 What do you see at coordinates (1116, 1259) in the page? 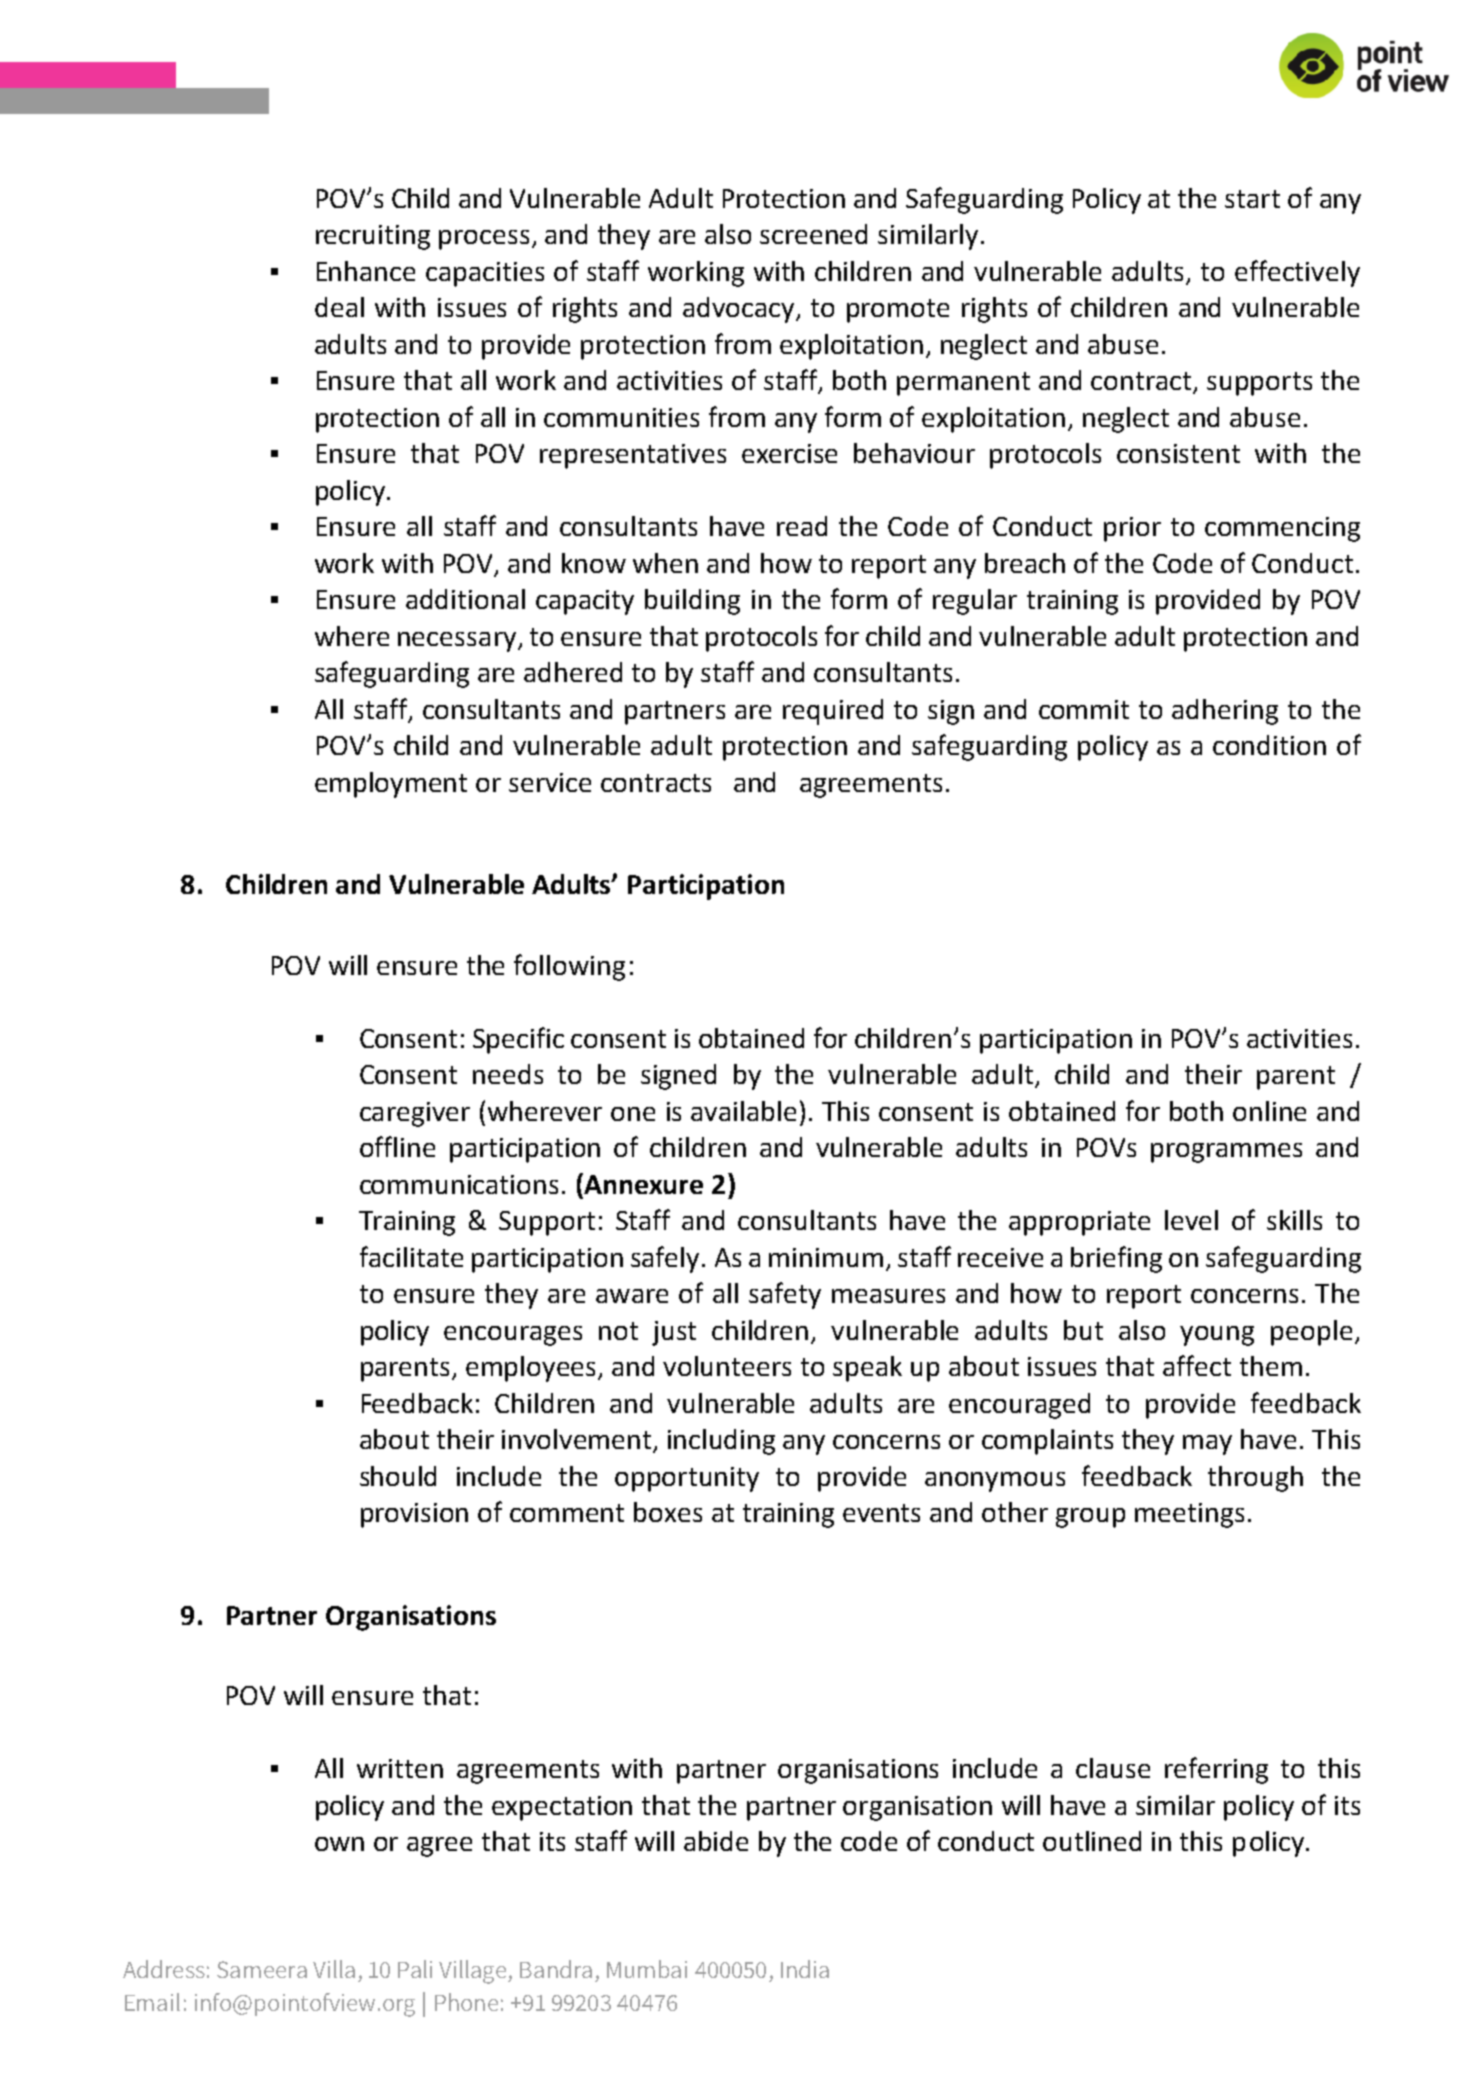
I see `briefing` at bounding box center [1116, 1259].
